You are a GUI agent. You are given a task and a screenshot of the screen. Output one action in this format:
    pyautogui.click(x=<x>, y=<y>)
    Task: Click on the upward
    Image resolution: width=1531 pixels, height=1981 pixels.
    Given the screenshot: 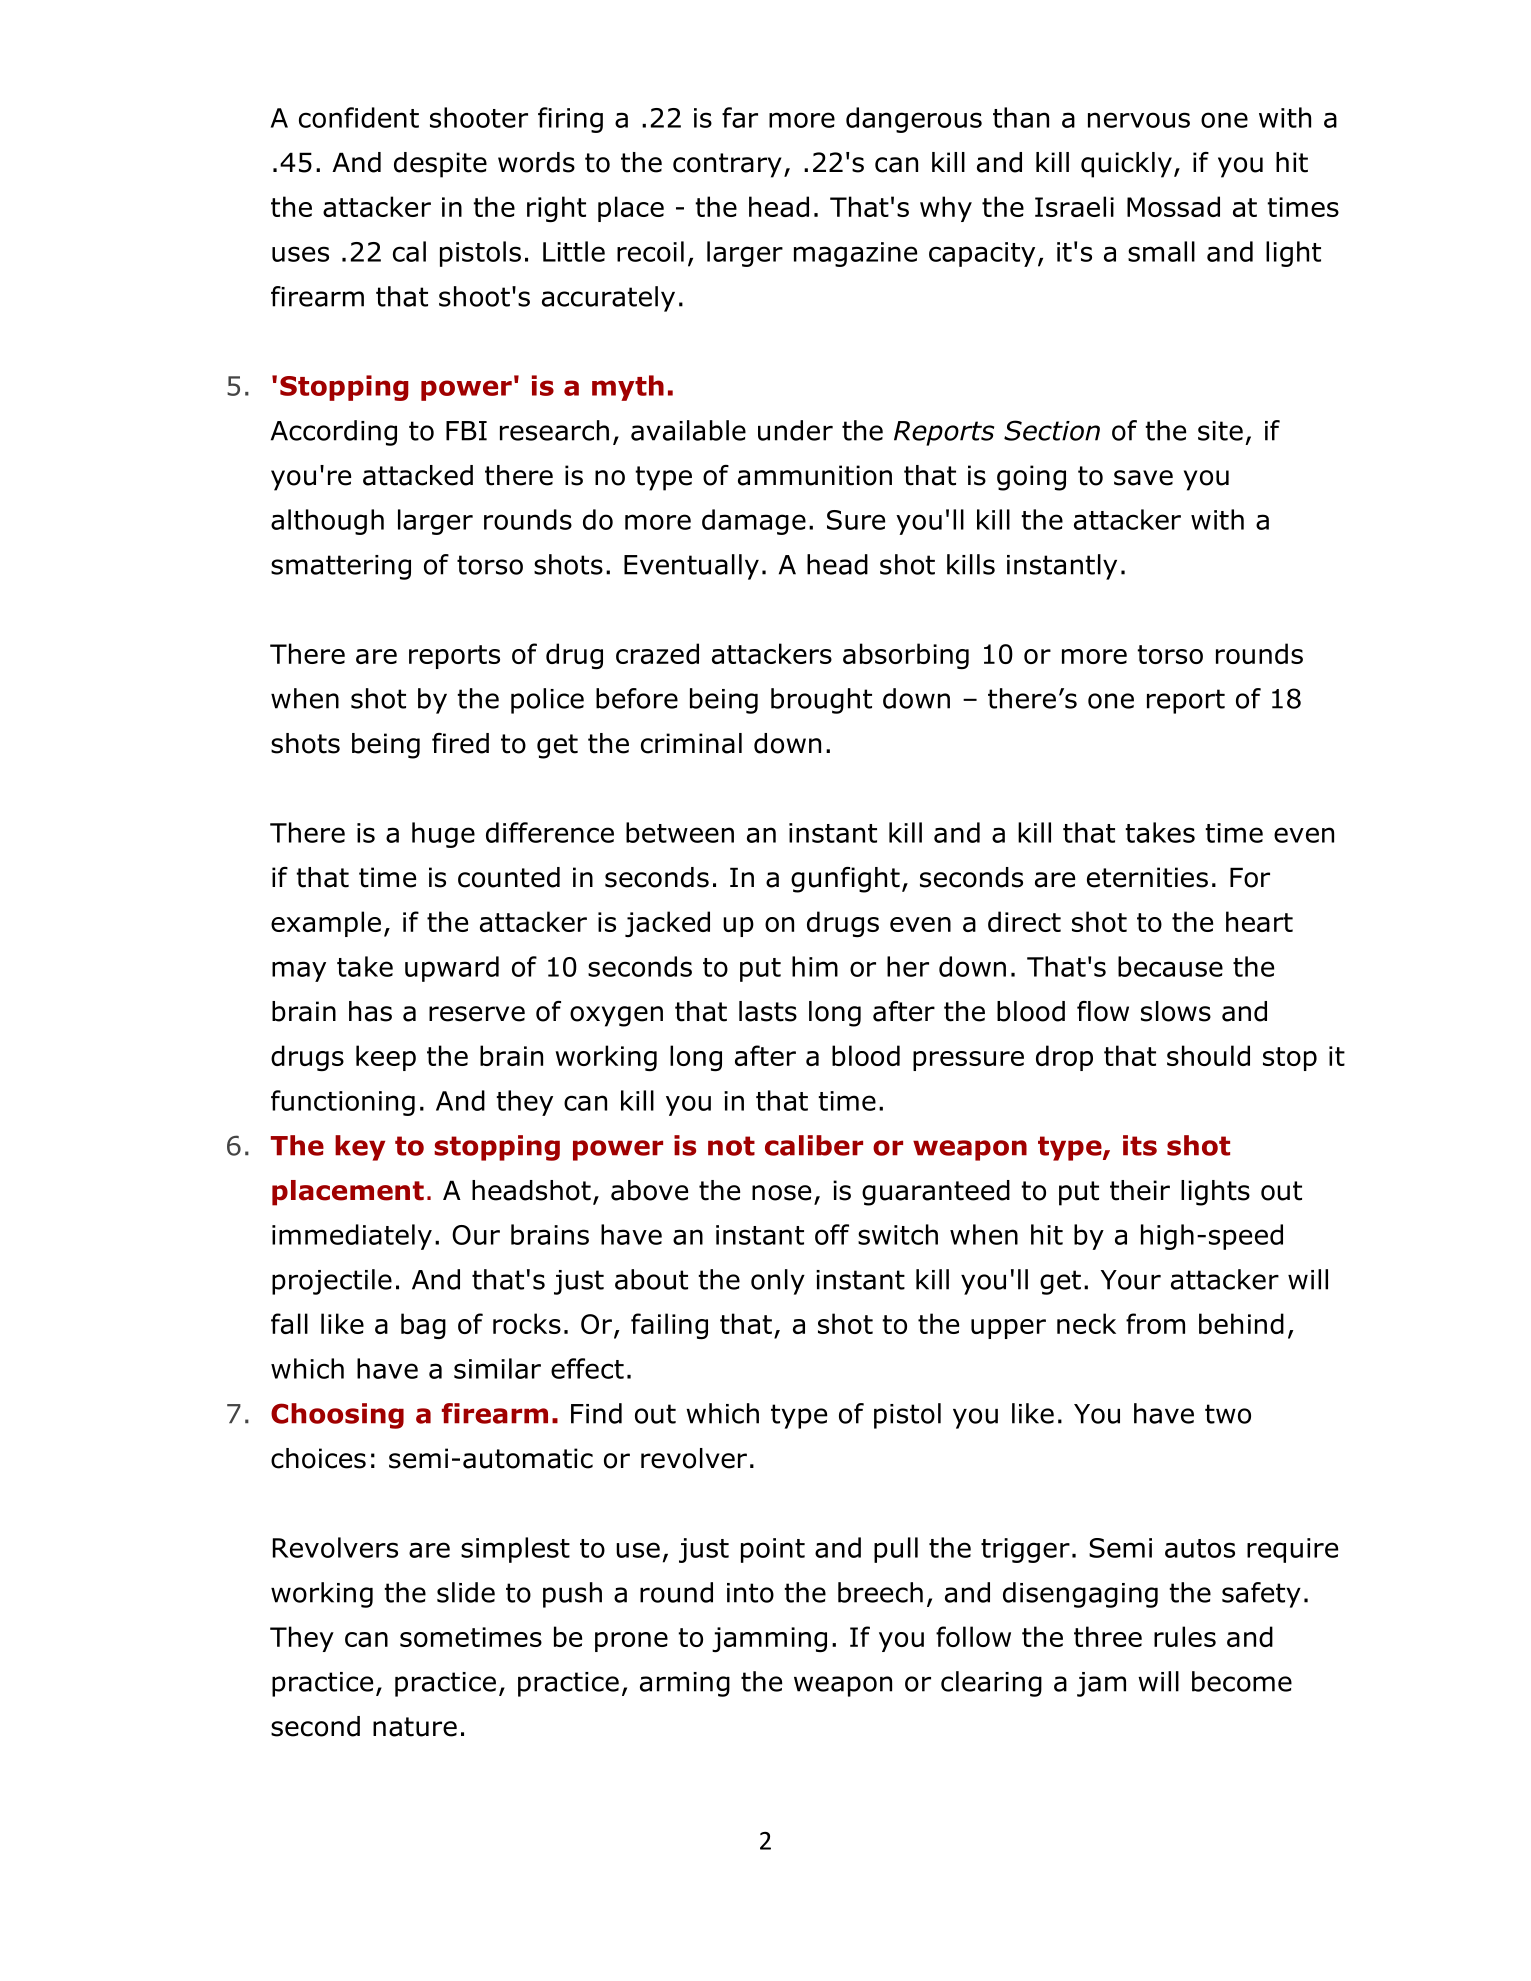 What is the action you would take?
    pyautogui.click(x=452, y=969)
